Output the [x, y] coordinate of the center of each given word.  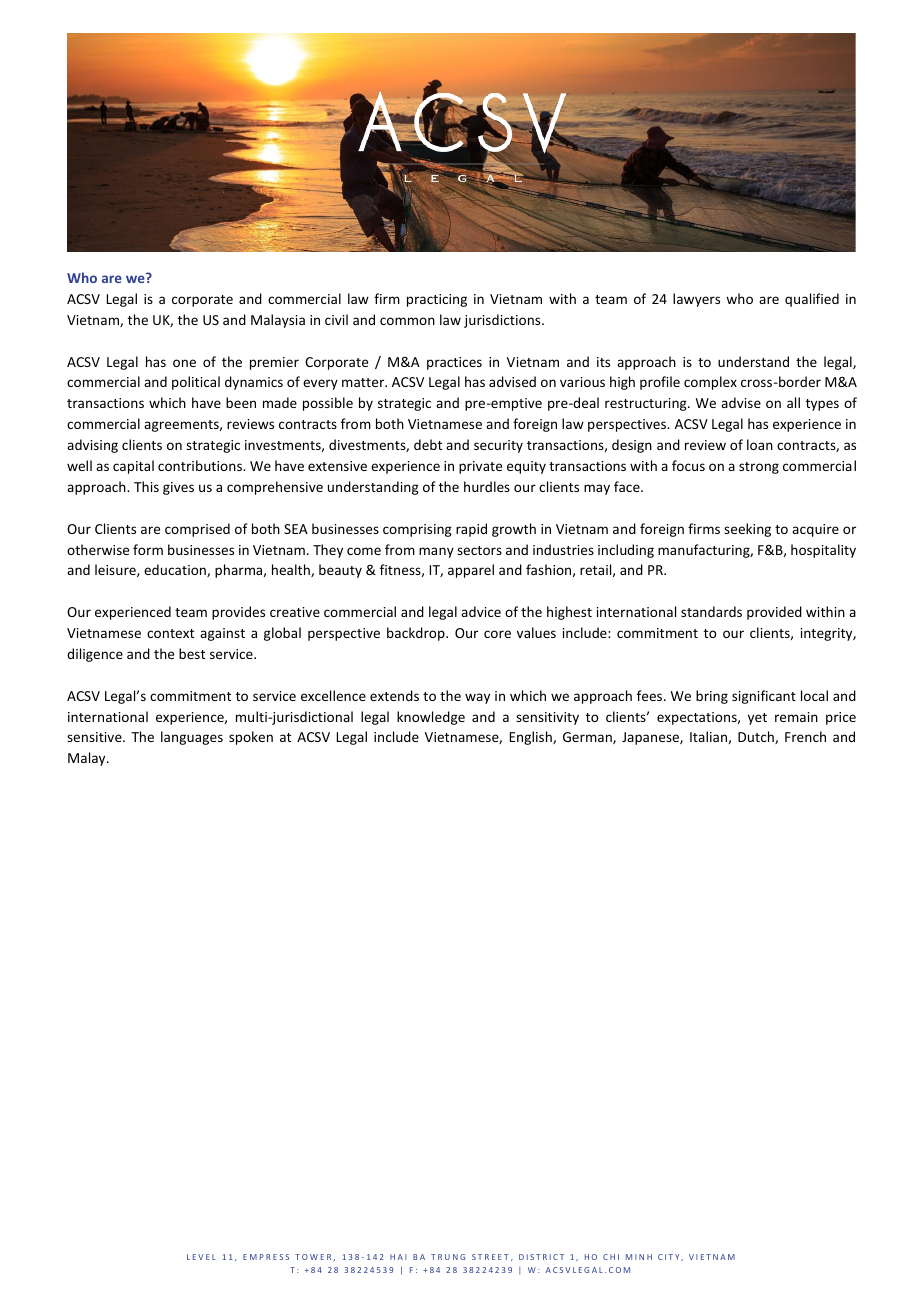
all [793, 402]
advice [481, 611]
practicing [437, 300]
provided [774, 613]
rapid [471, 530]
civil [336, 319]
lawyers [696, 300]
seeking [747, 530]
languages [192, 738]
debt [428, 444]
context [170, 633]
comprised [197, 530]
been [241, 402]
